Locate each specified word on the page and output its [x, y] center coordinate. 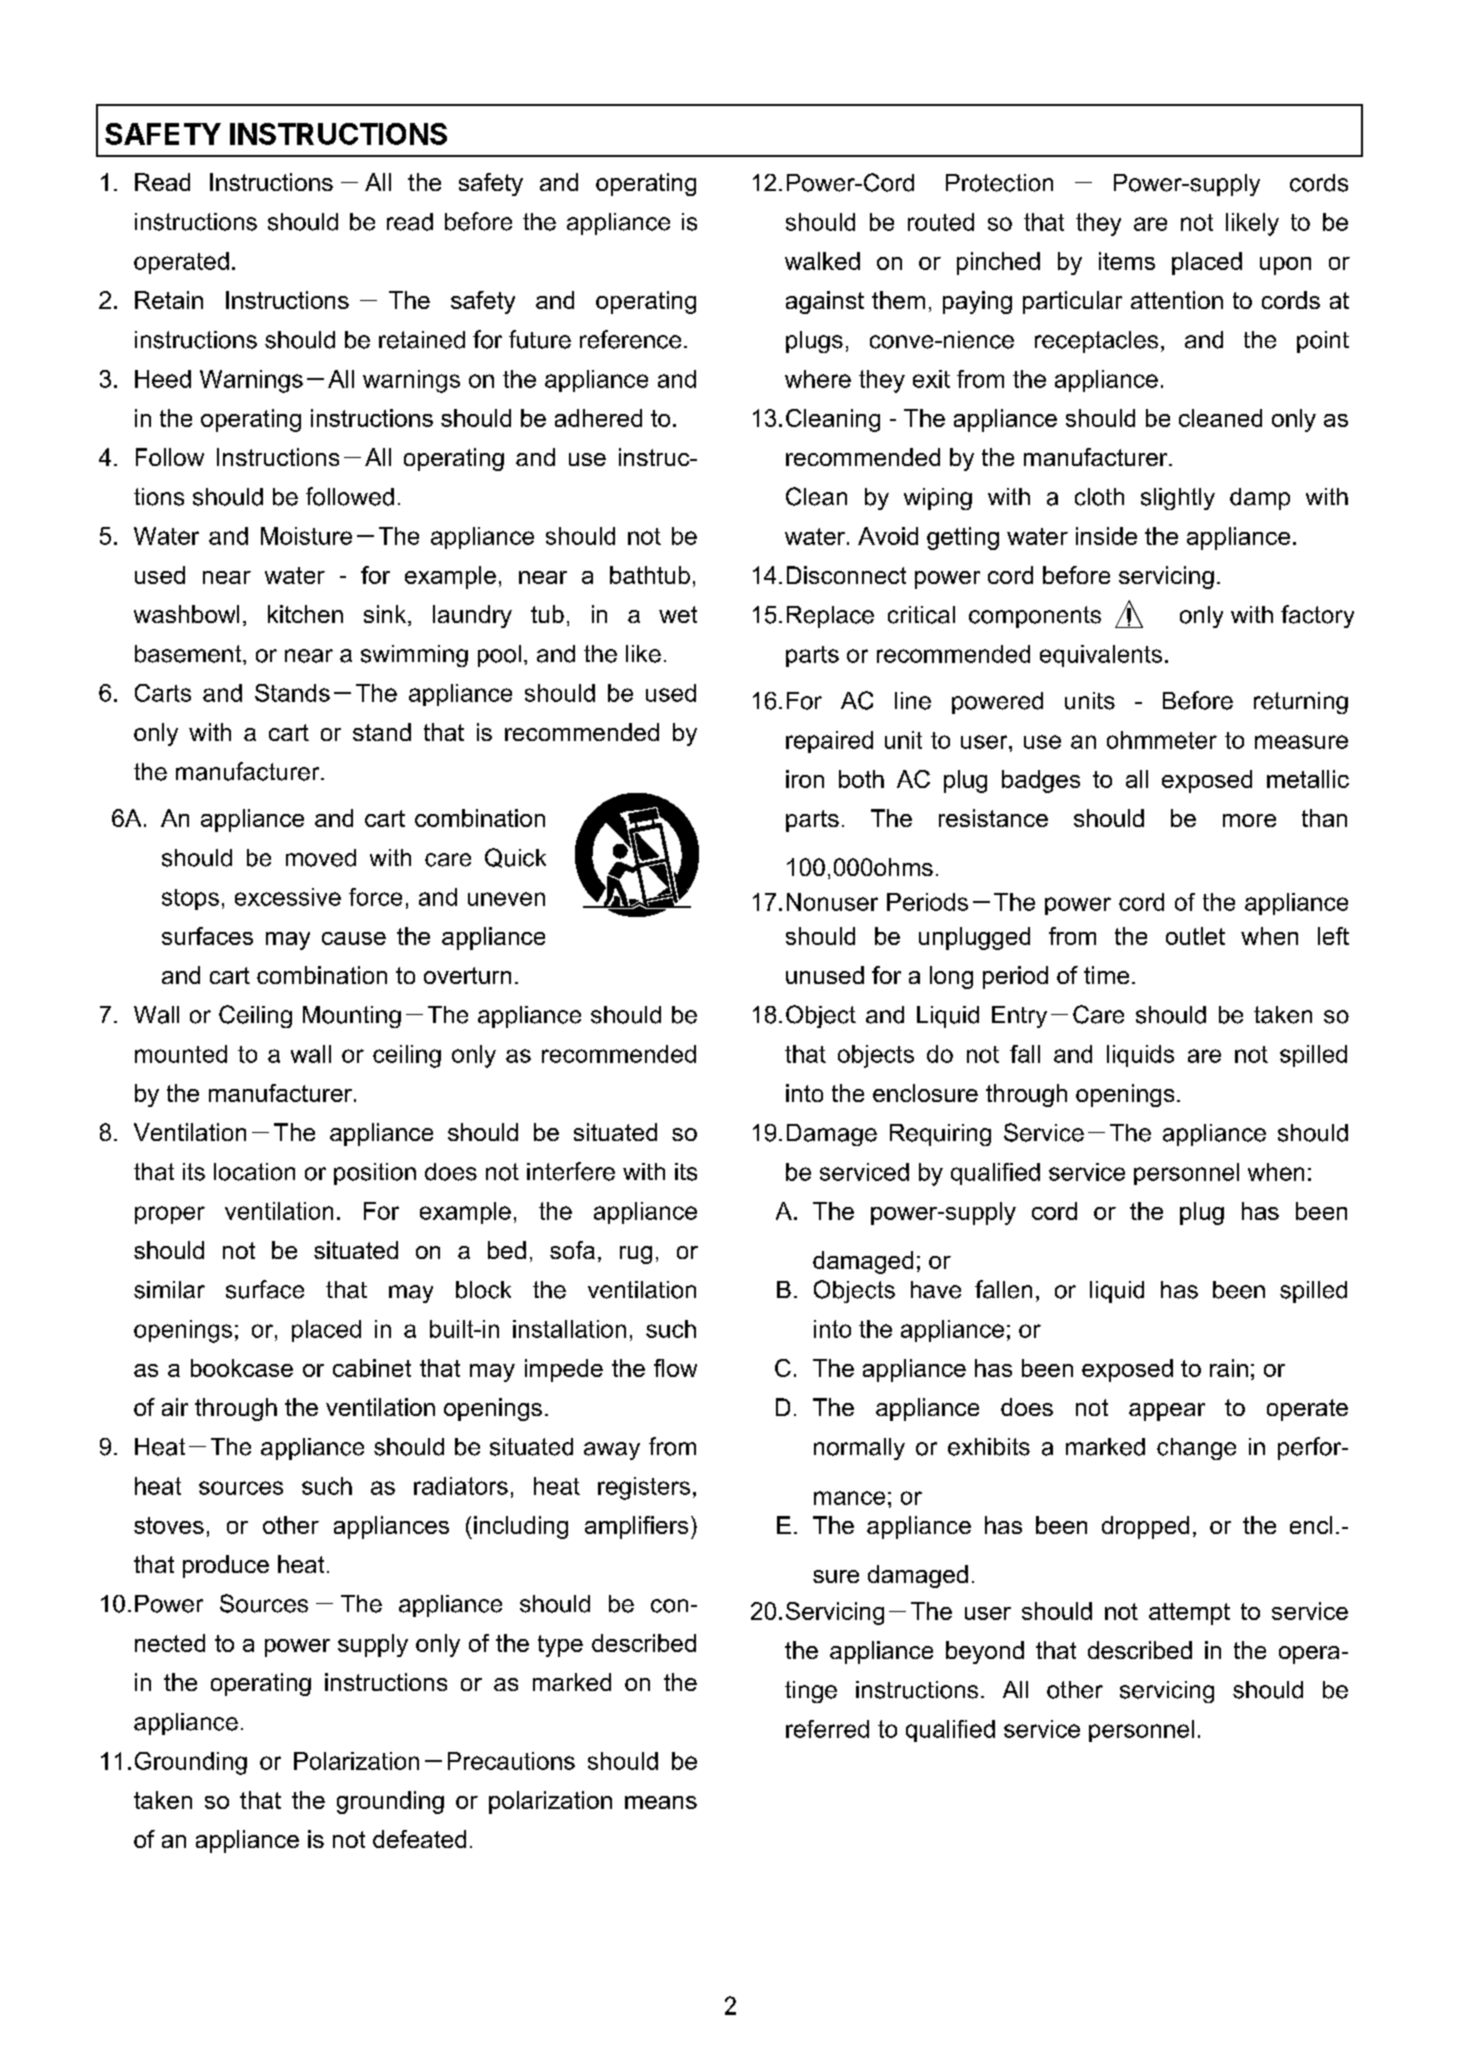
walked [822, 261]
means [661, 1802]
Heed [163, 379]
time [1106, 975]
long [951, 977]
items [1127, 261]
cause [354, 938]
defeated [419, 1839]
